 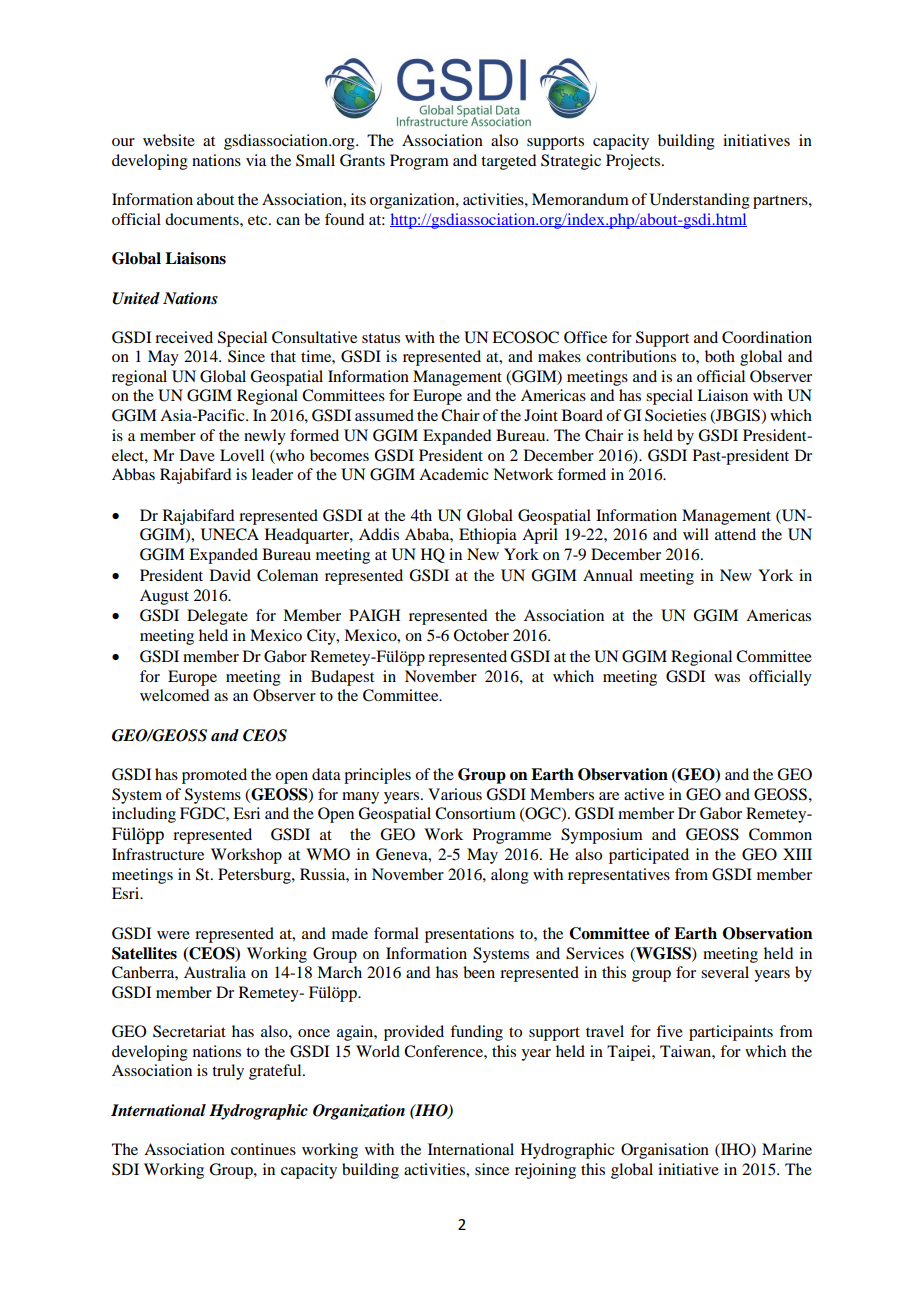 What do you see at coordinates (173, 935) in the page?
I see `were` at bounding box center [173, 935].
